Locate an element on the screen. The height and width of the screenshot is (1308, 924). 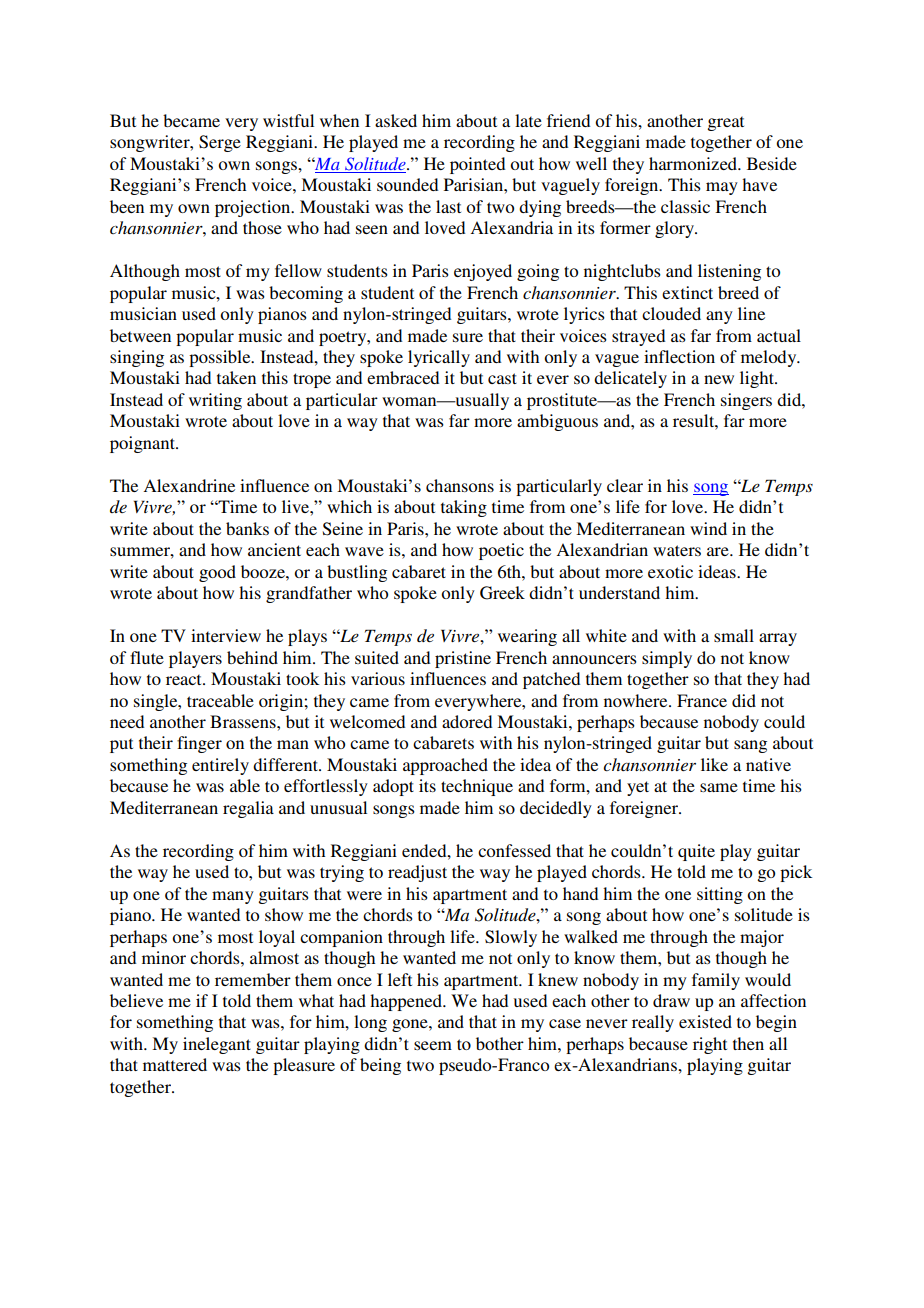
same is located at coordinates (719, 787).
